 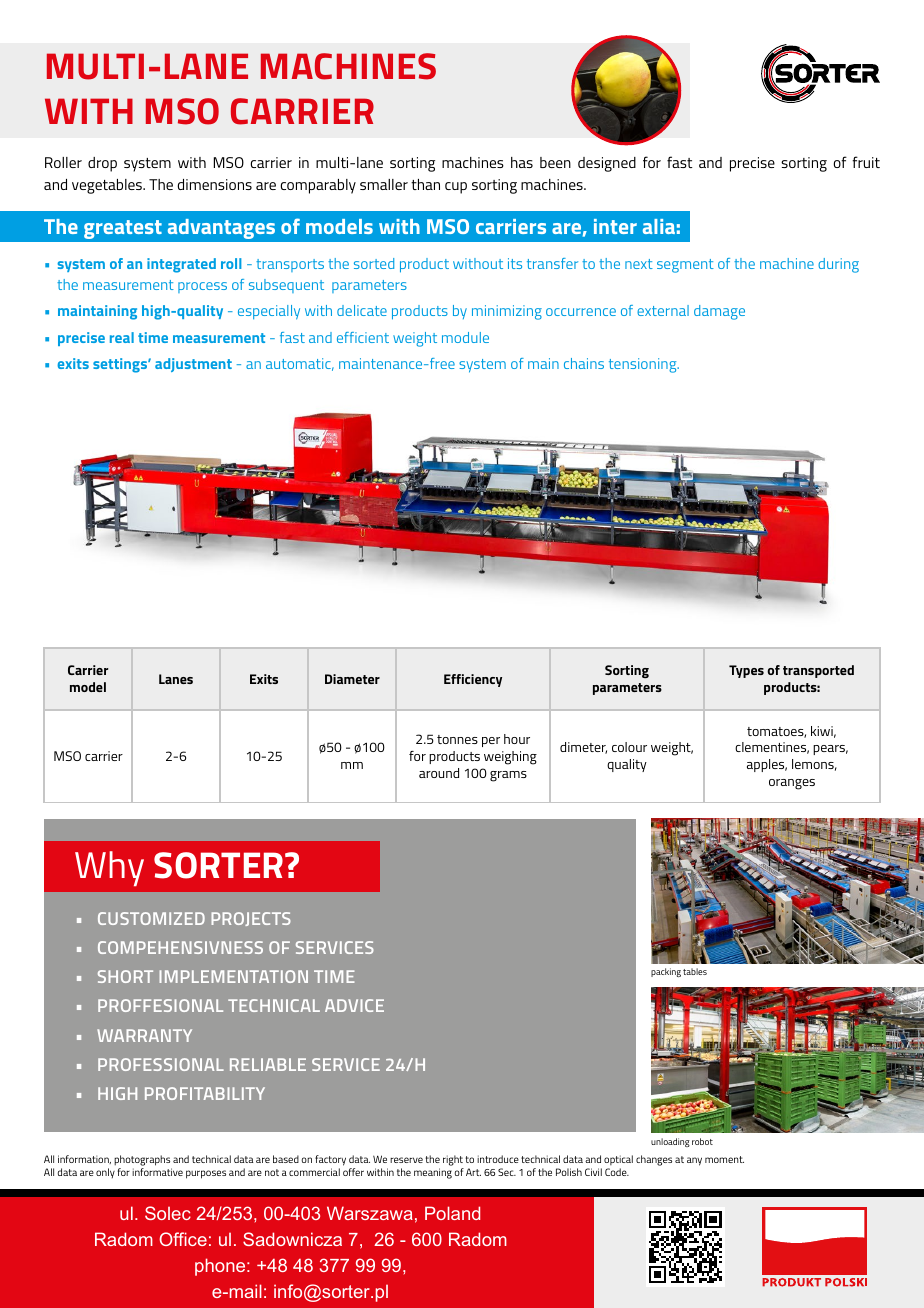 What do you see at coordinates (746, 671) in the screenshot?
I see `Types` at bounding box center [746, 671].
